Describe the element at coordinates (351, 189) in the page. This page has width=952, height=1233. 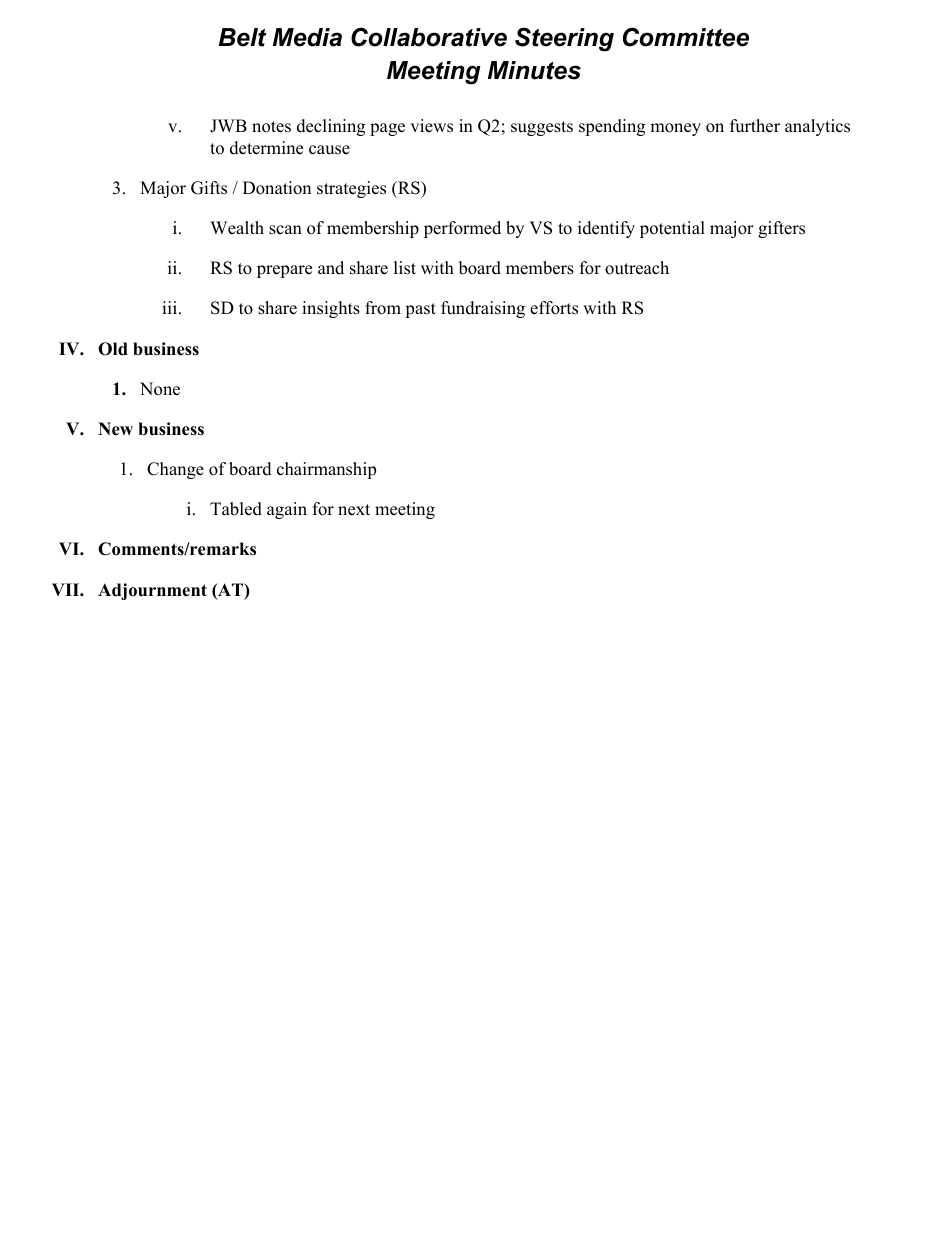
I see `strategies` at that location.
